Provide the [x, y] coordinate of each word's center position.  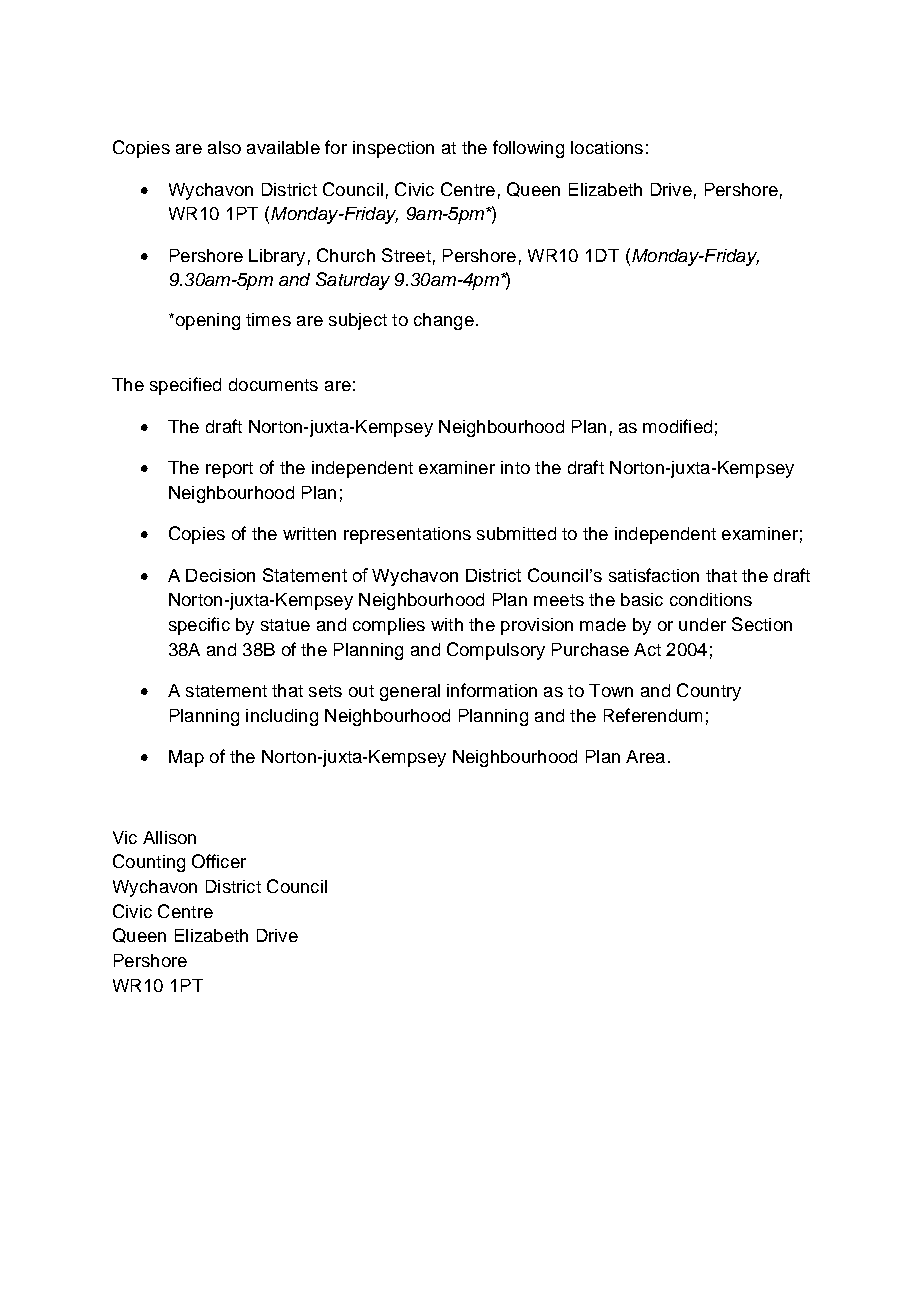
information [492, 690]
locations [607, 147]
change [444, 321]
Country [709, 692]
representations [407, 535]
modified [677, 426]
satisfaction [654, 575]
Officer [219, 861]
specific [199, 626]
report [229, 470]
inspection [393, 149]
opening [206, 321]
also [224, 147]
